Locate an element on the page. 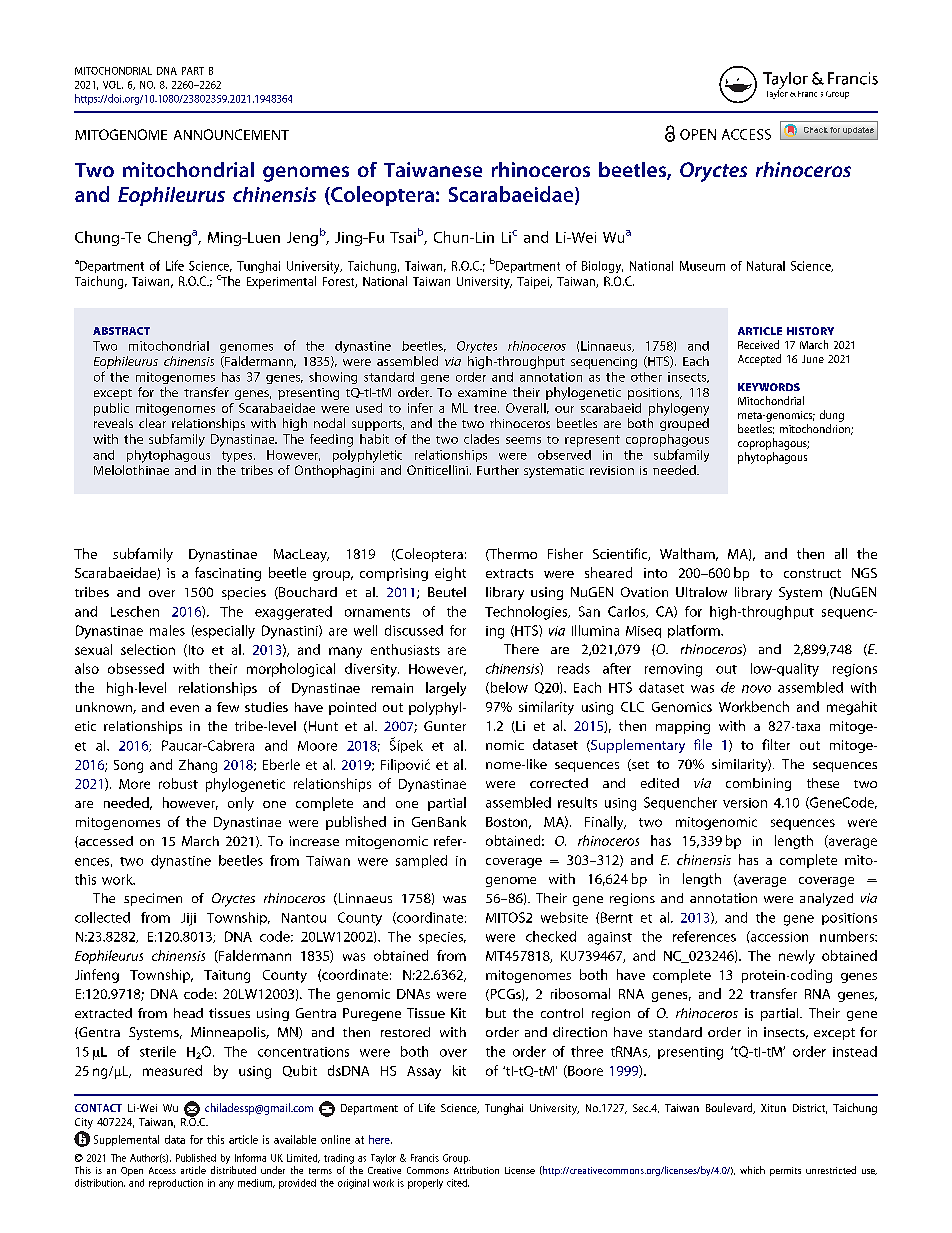  selection is located at coordinates (148, 649).
